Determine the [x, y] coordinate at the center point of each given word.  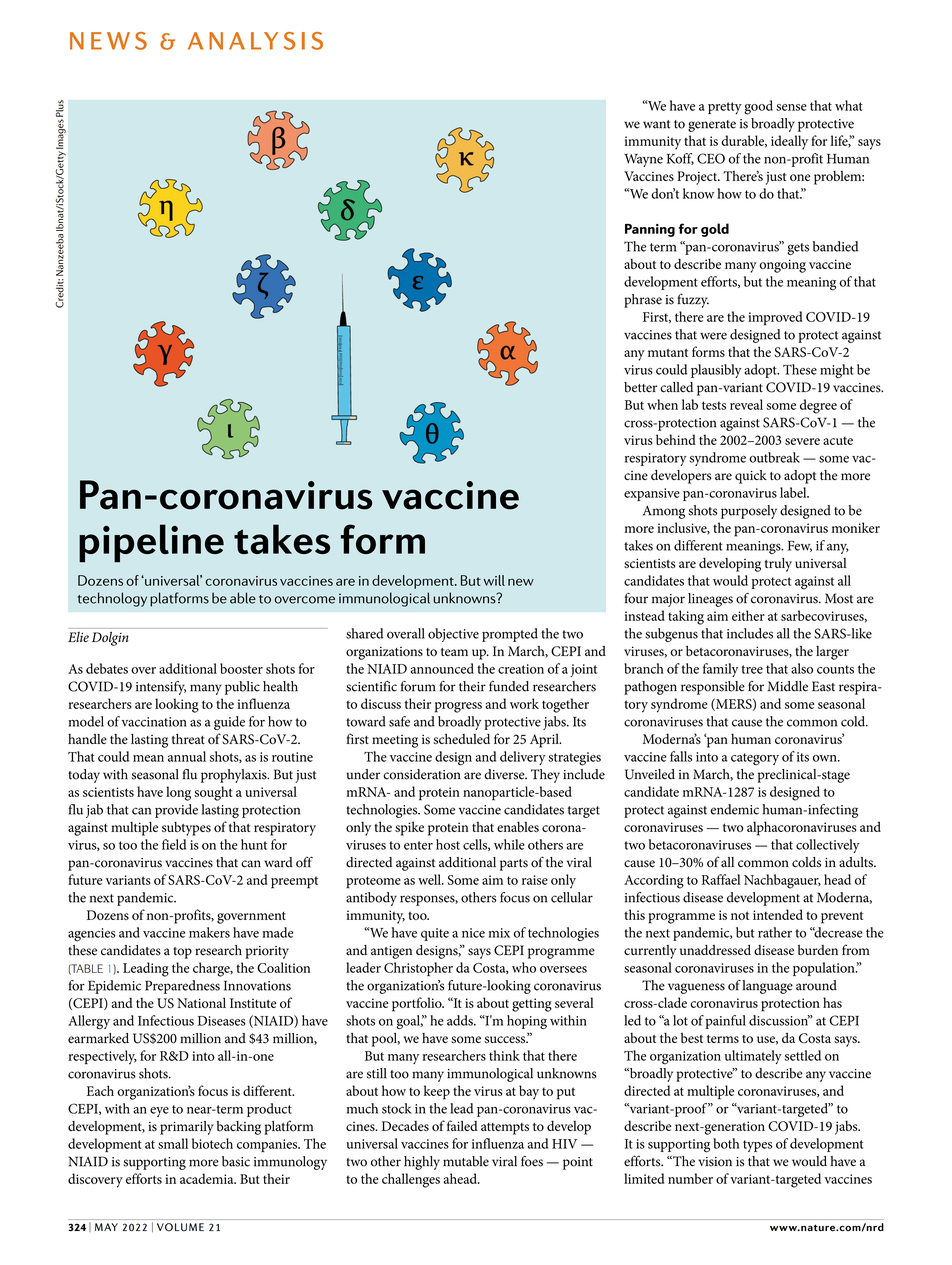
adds [461, 1020]
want [657, 124]
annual [187, 756]
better [640, 387]
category [755, 759]
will [494, 580]
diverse [505, 774]
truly [778, 565]
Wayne [643, 160]
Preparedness [182, 987]
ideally [789, 142]
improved [775, 318]
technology [112, 599]
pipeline [151, 543]
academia [208, 1178]
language [767, 987]
